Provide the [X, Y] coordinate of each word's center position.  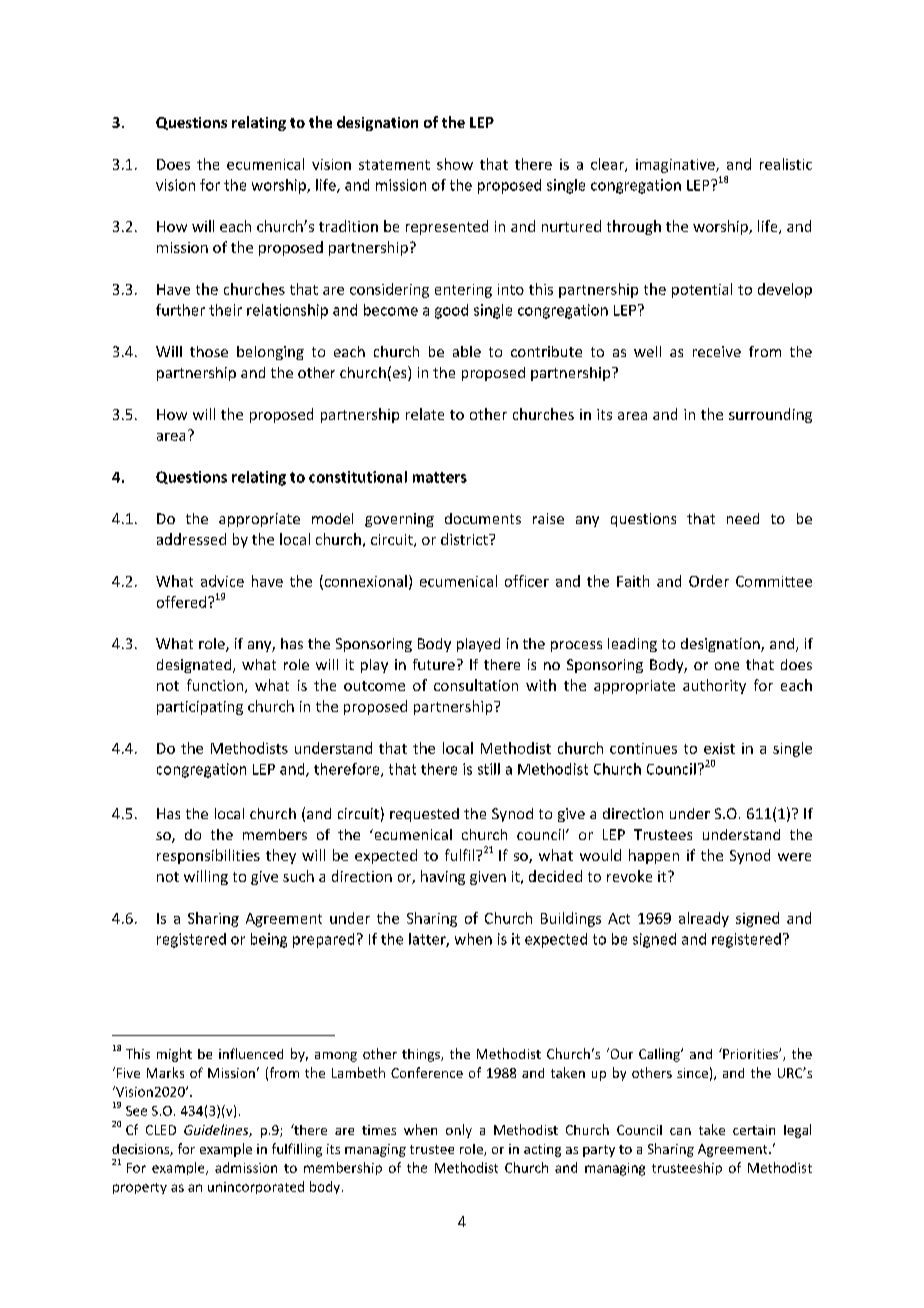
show [455, 164]
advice [222, 581]
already [704, 919]
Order [709, 581]
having [443, 877]
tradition [348, 226]
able [467, 351]
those [209, 351]
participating [200, 708]
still [489, 769]
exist [719, 748]
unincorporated [256, 1187]
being [269, 940]
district [465, 539]
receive [717, 351]
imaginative [676, 166]
